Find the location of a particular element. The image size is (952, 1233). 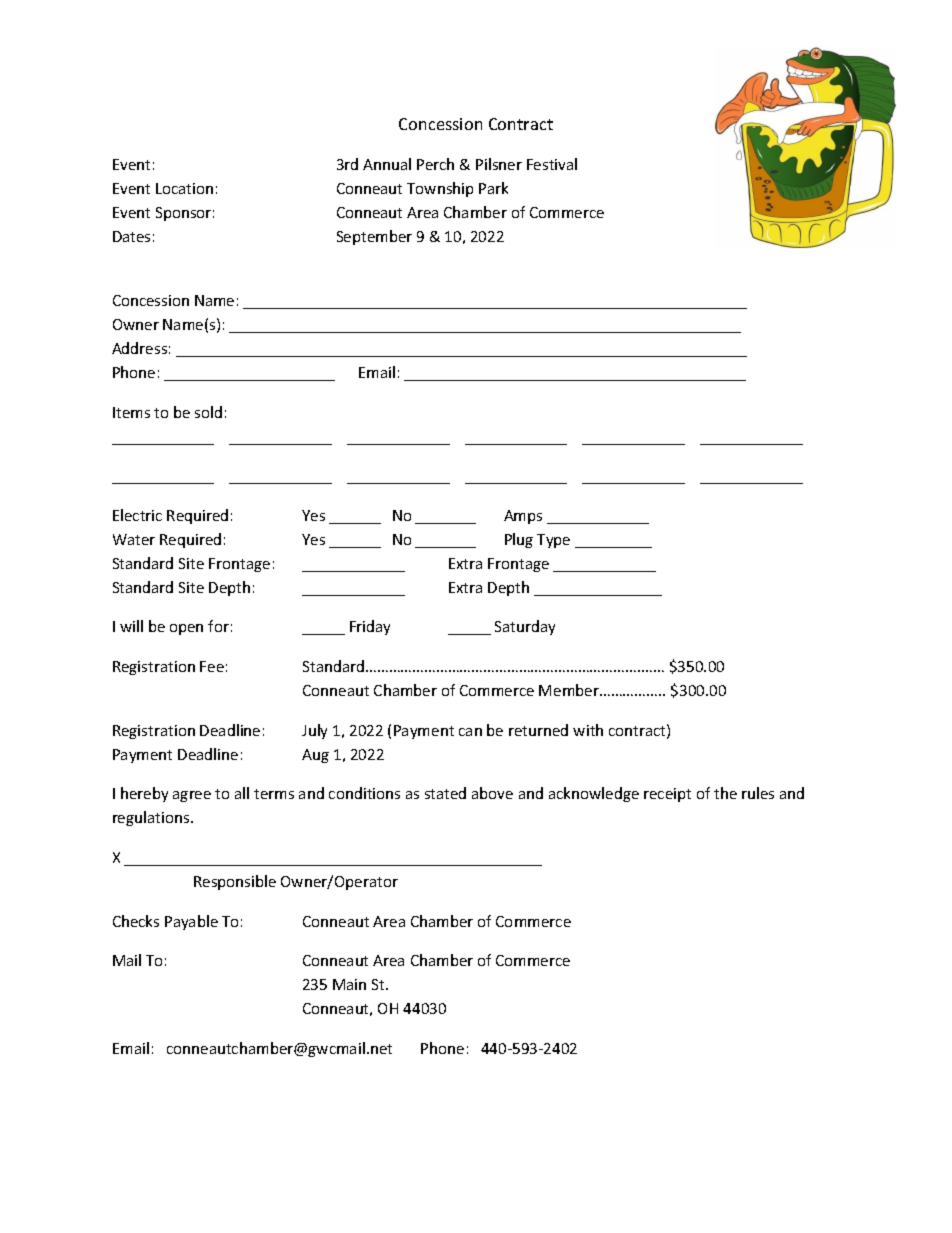

Location is located at coordinates (184, 188).
